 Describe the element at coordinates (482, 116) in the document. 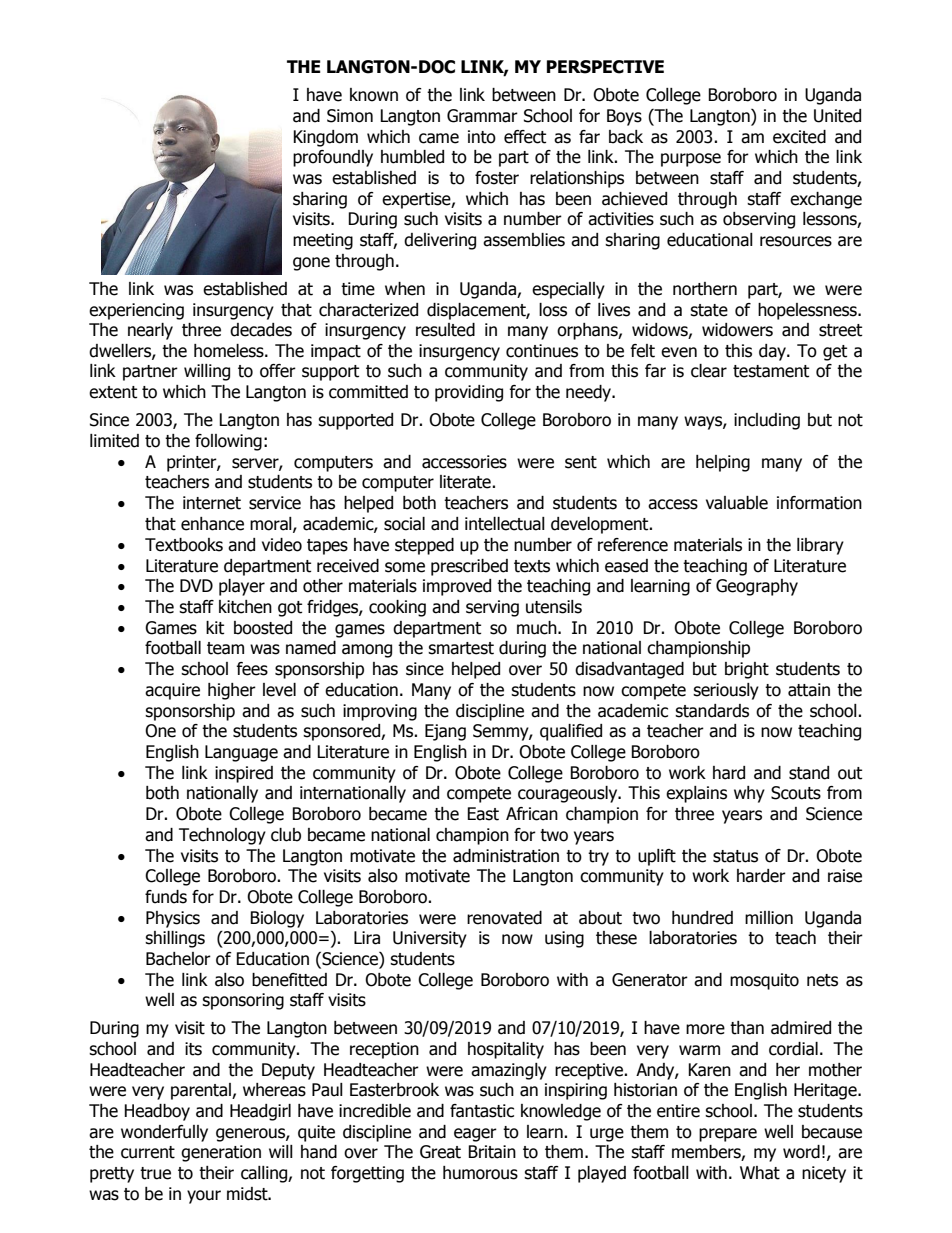

I see `Grammar` at that location.
